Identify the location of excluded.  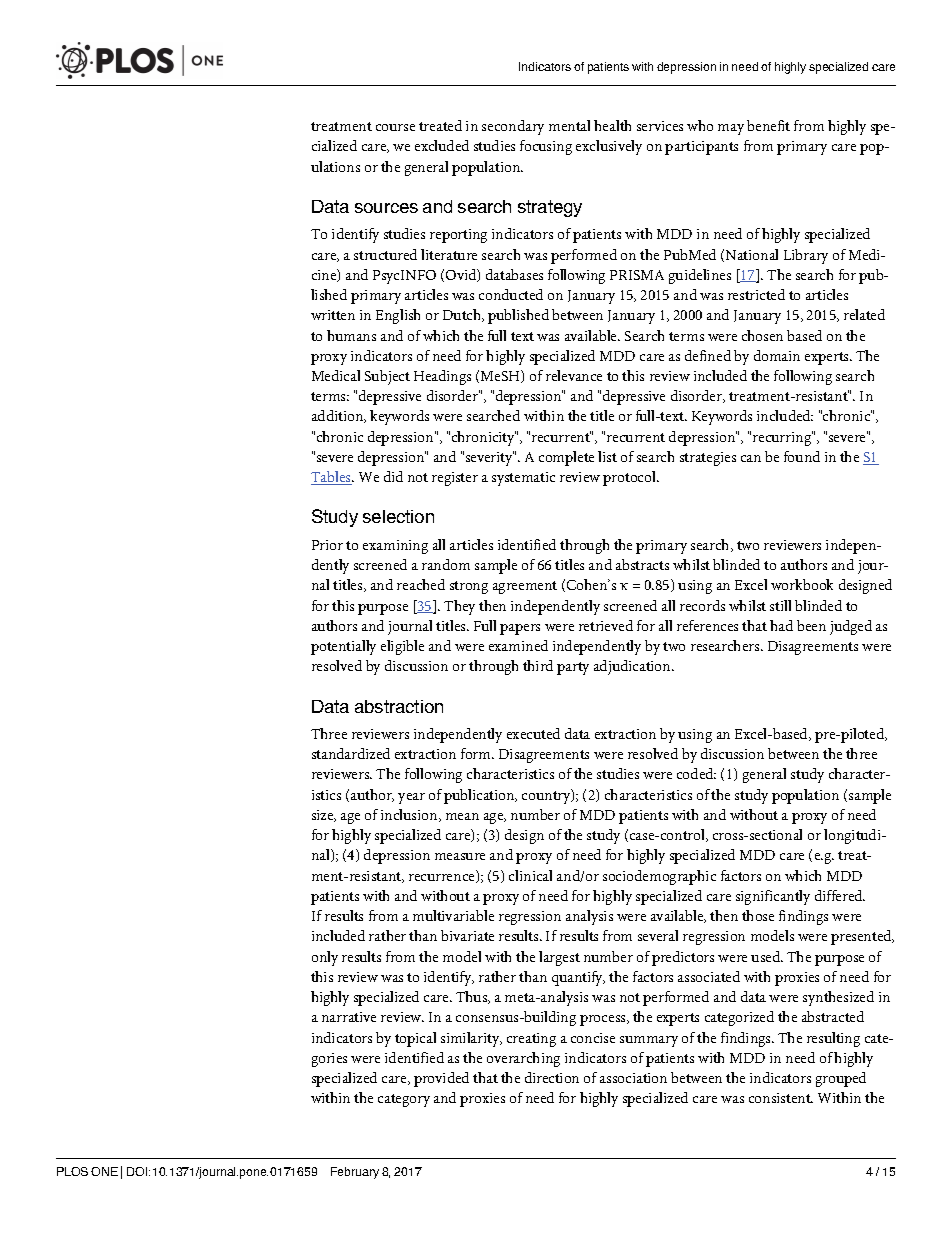
(442, 145).
